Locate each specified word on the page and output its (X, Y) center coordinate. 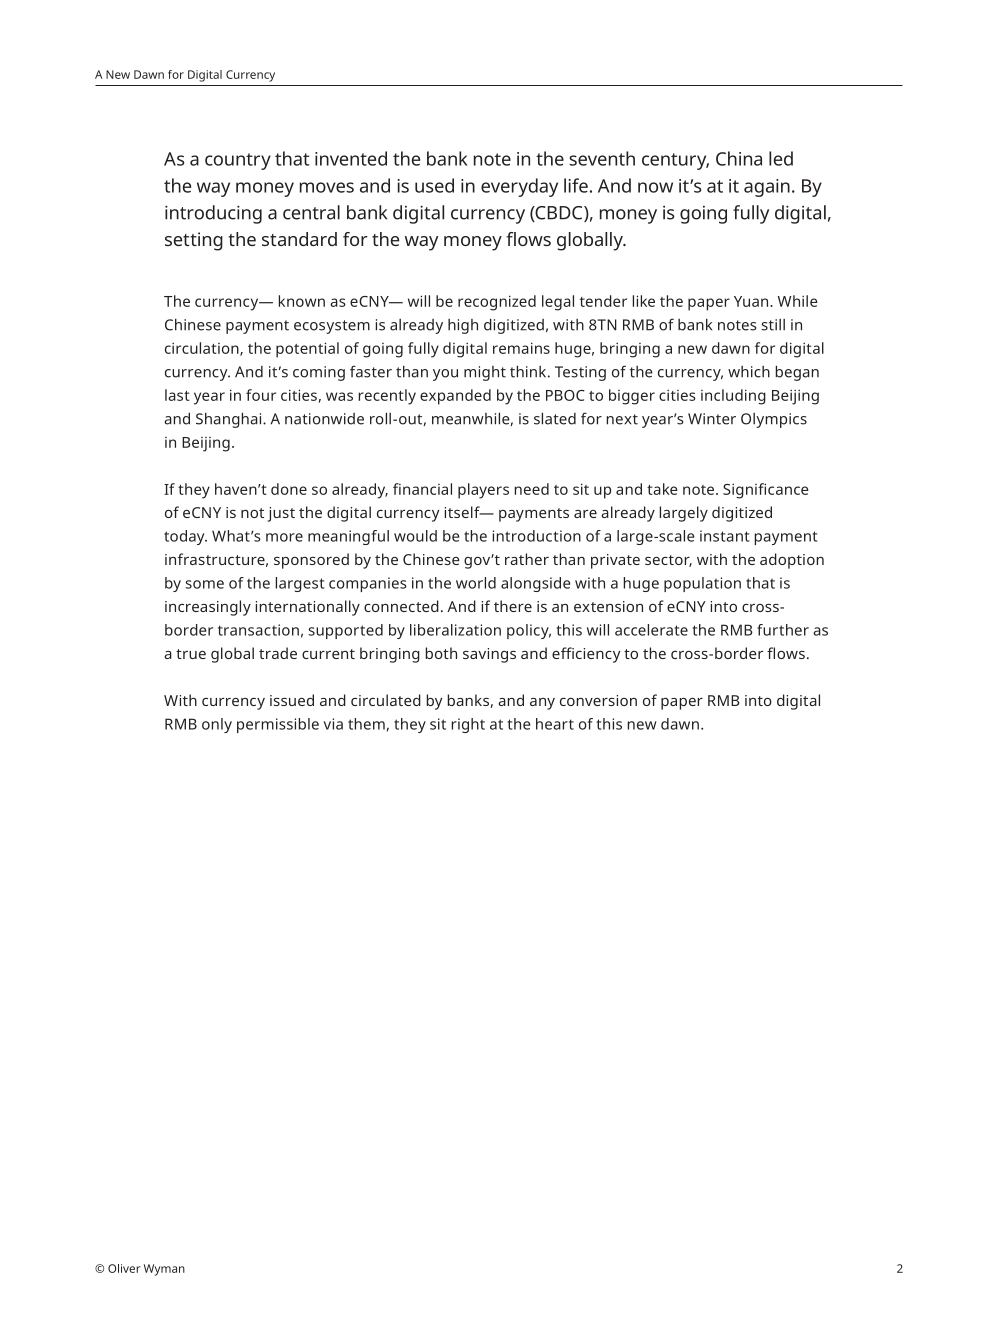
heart (555, 724)
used (434, 185)
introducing (213, 214)
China (739, 158)
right (468, 725)
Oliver (124, 1268)
